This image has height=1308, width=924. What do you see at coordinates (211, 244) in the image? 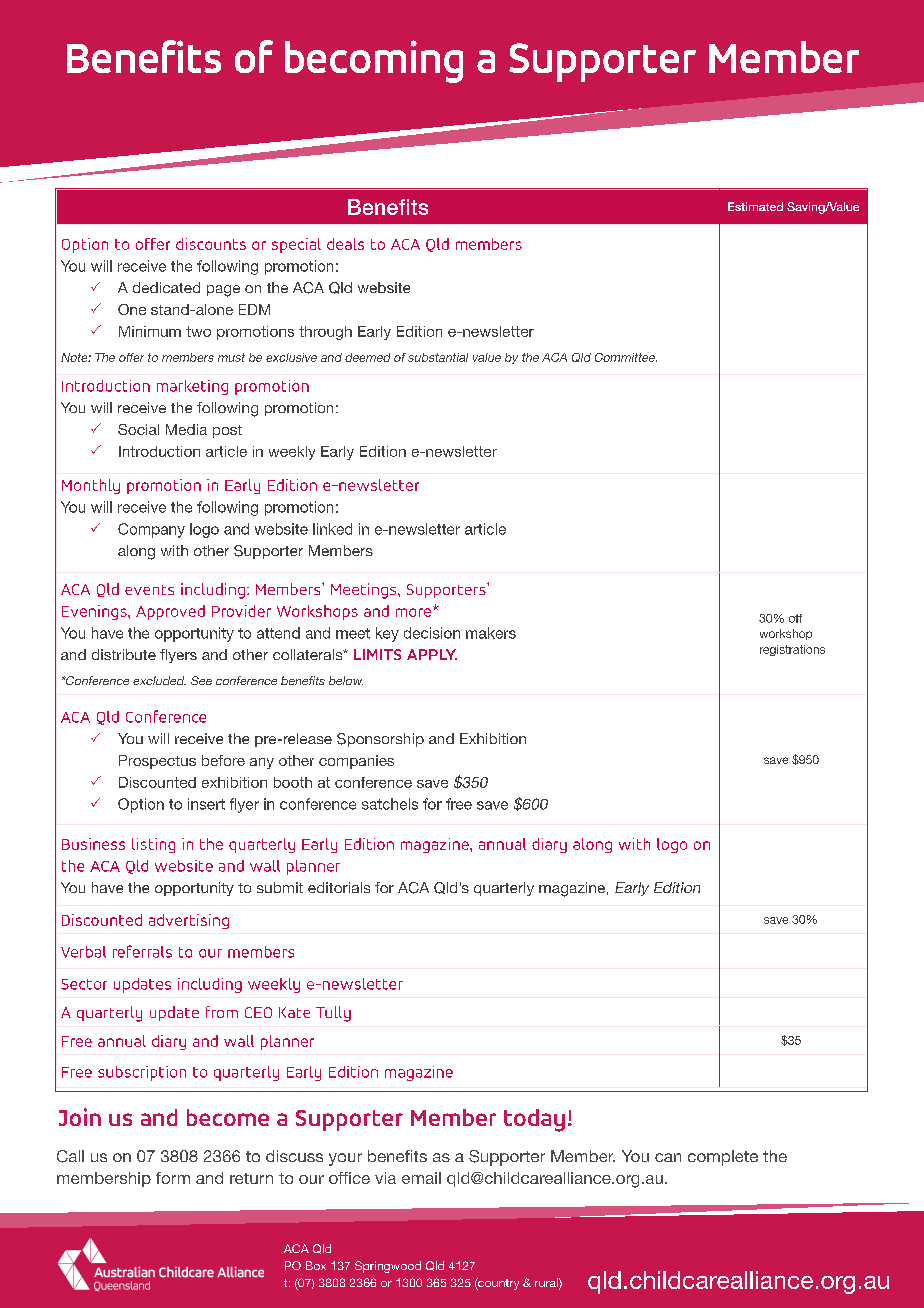
I see `discounts` at bounding box center [211, 244].
